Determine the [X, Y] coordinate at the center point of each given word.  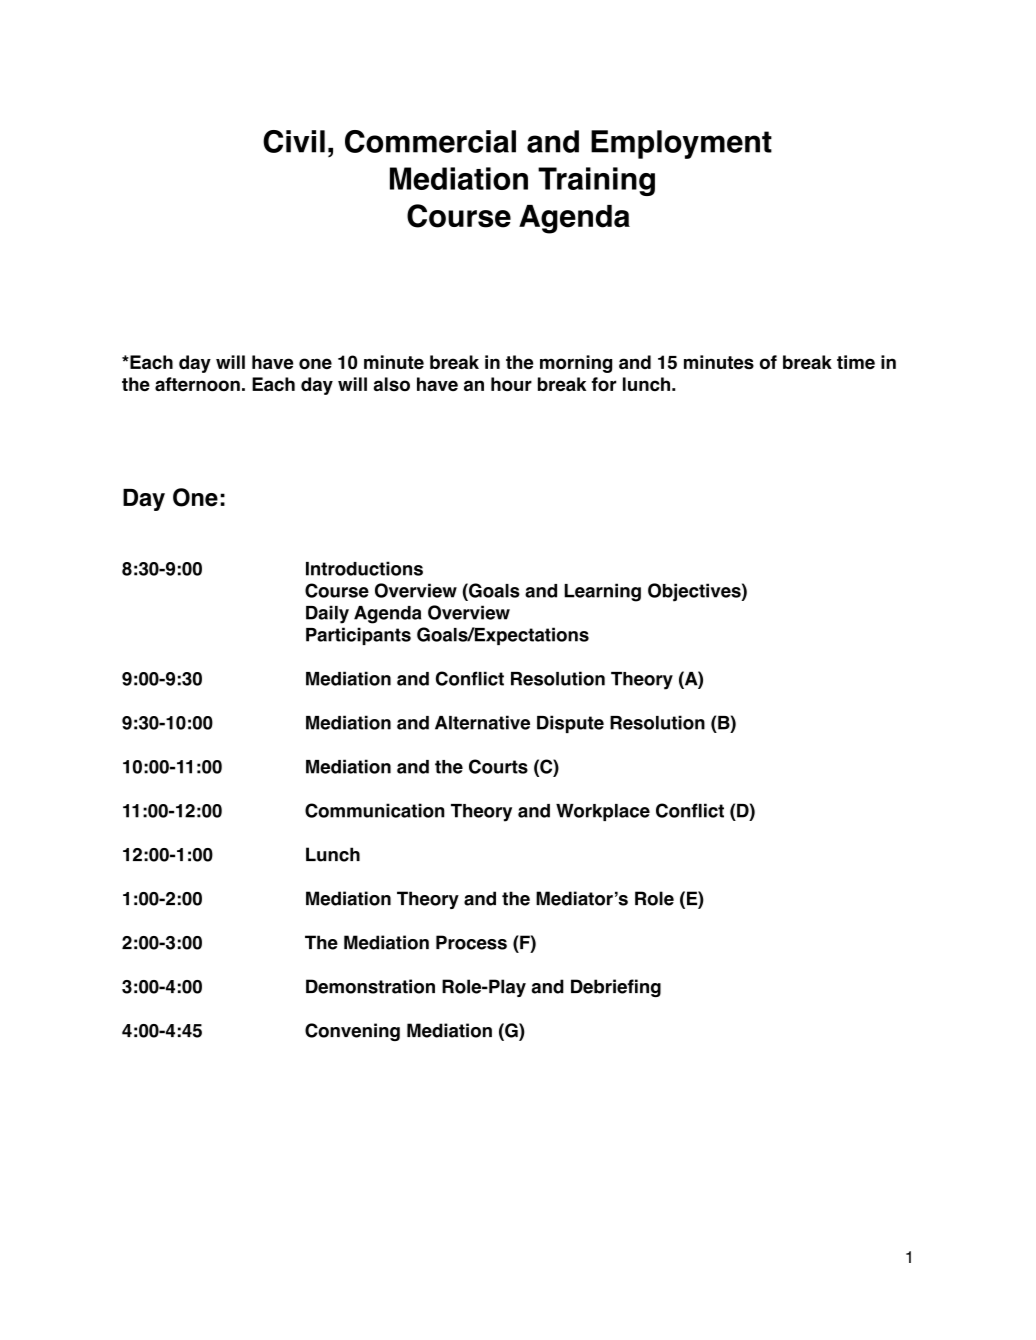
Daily [327, 614]
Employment [681, 144]
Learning [602, 592]
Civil [294, 141]
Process [471, 942]
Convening [352, 1032]
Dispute [570, 724]
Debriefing [616, 988]
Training [596, 181]
